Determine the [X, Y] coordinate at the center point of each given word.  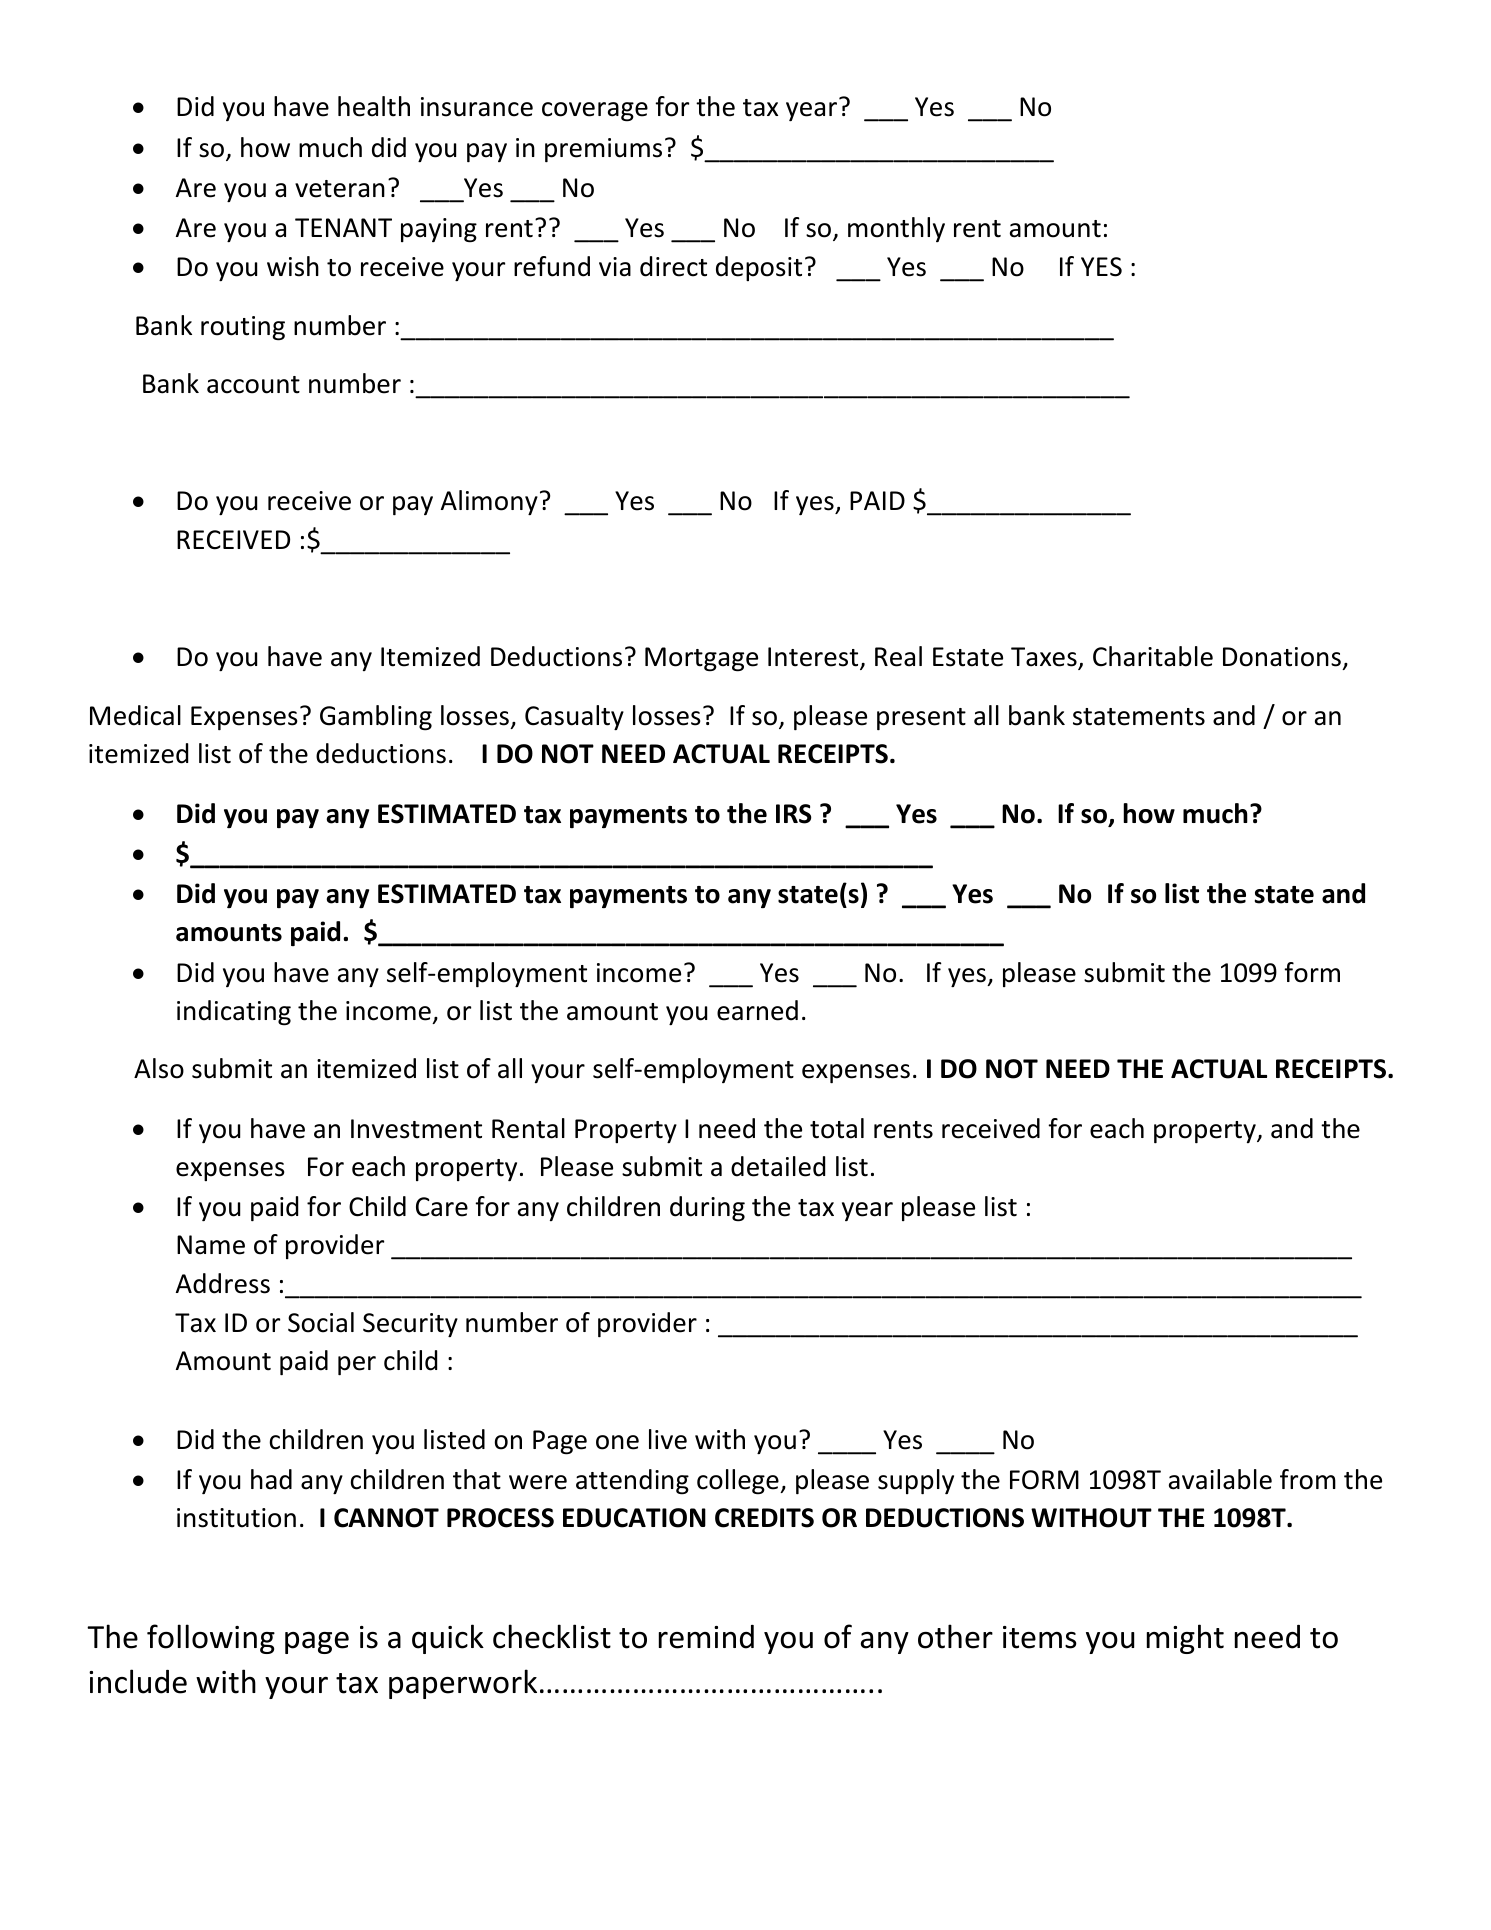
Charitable [1153, 656]
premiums [603, 150]
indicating [234, 1013]
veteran [340, 189]
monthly [896, 229]
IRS [794, 814]
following [211, 1639]
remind [706, 1637]
